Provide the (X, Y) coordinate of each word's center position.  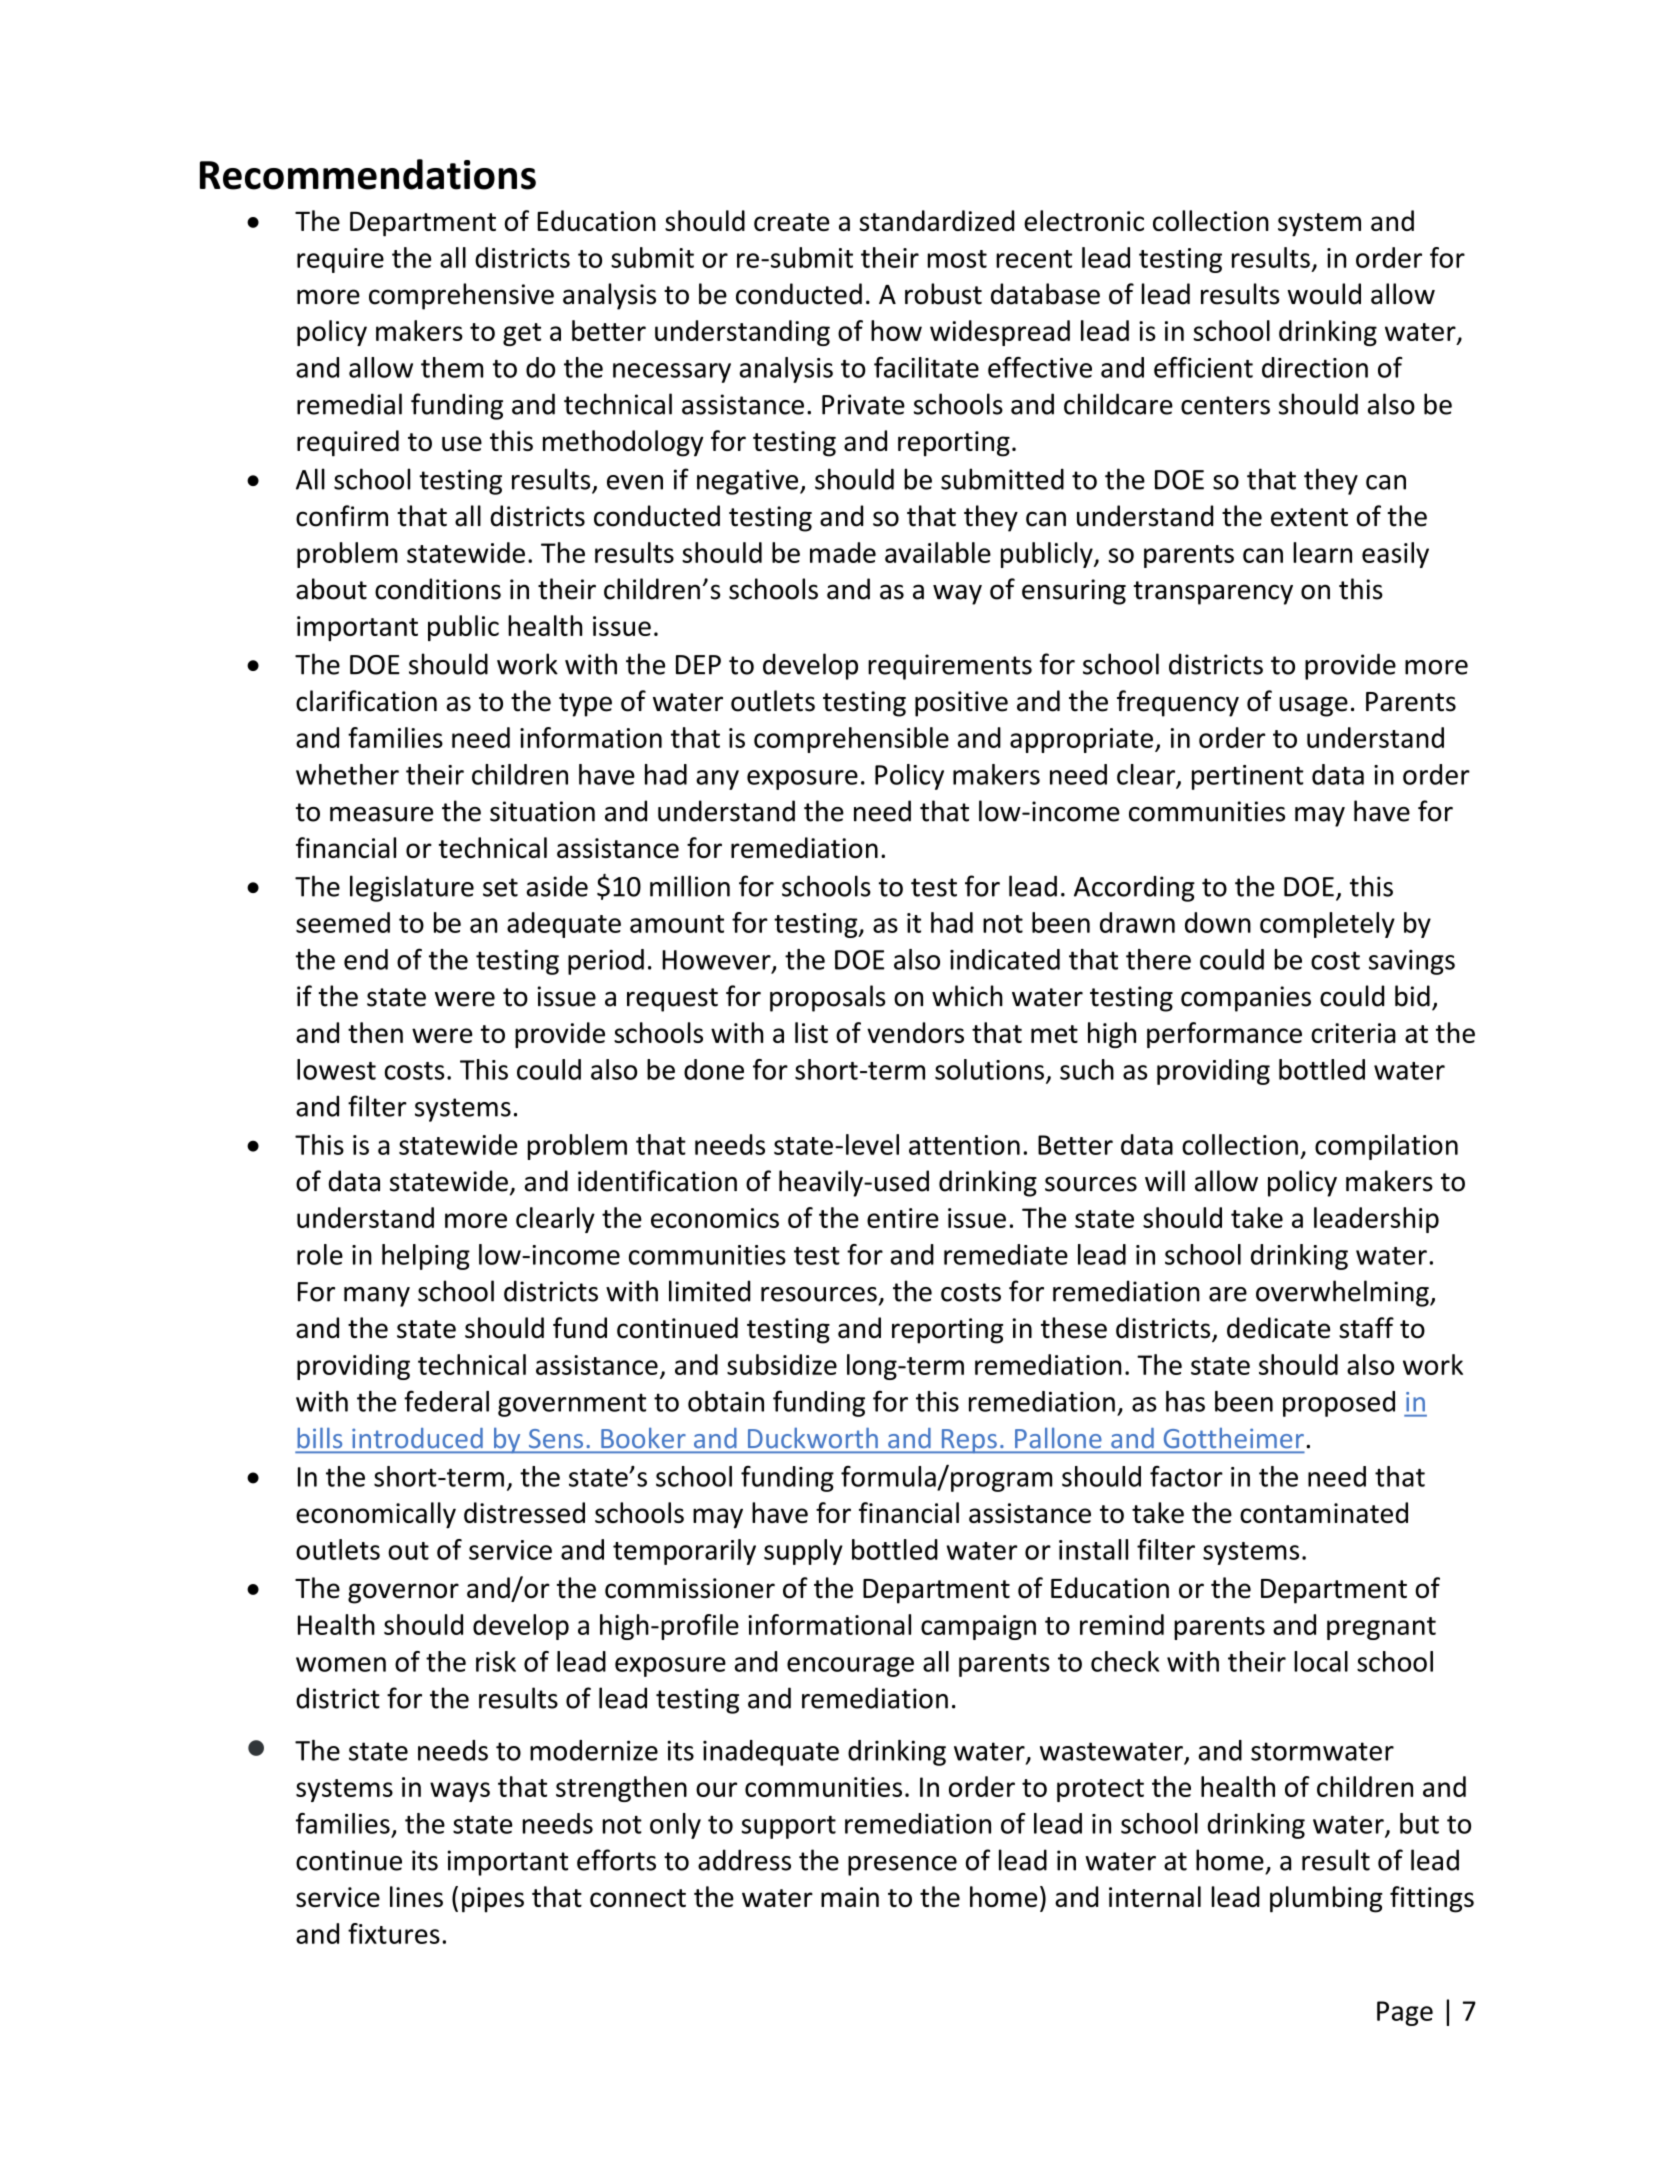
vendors (915, 1032)
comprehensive (461, 296)
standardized (936, 220)
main (850, 1897)
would (1324, 294)
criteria (1353, 1033)
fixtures (394, 1933)
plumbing (1326, 1899)
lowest (336, 1069)
